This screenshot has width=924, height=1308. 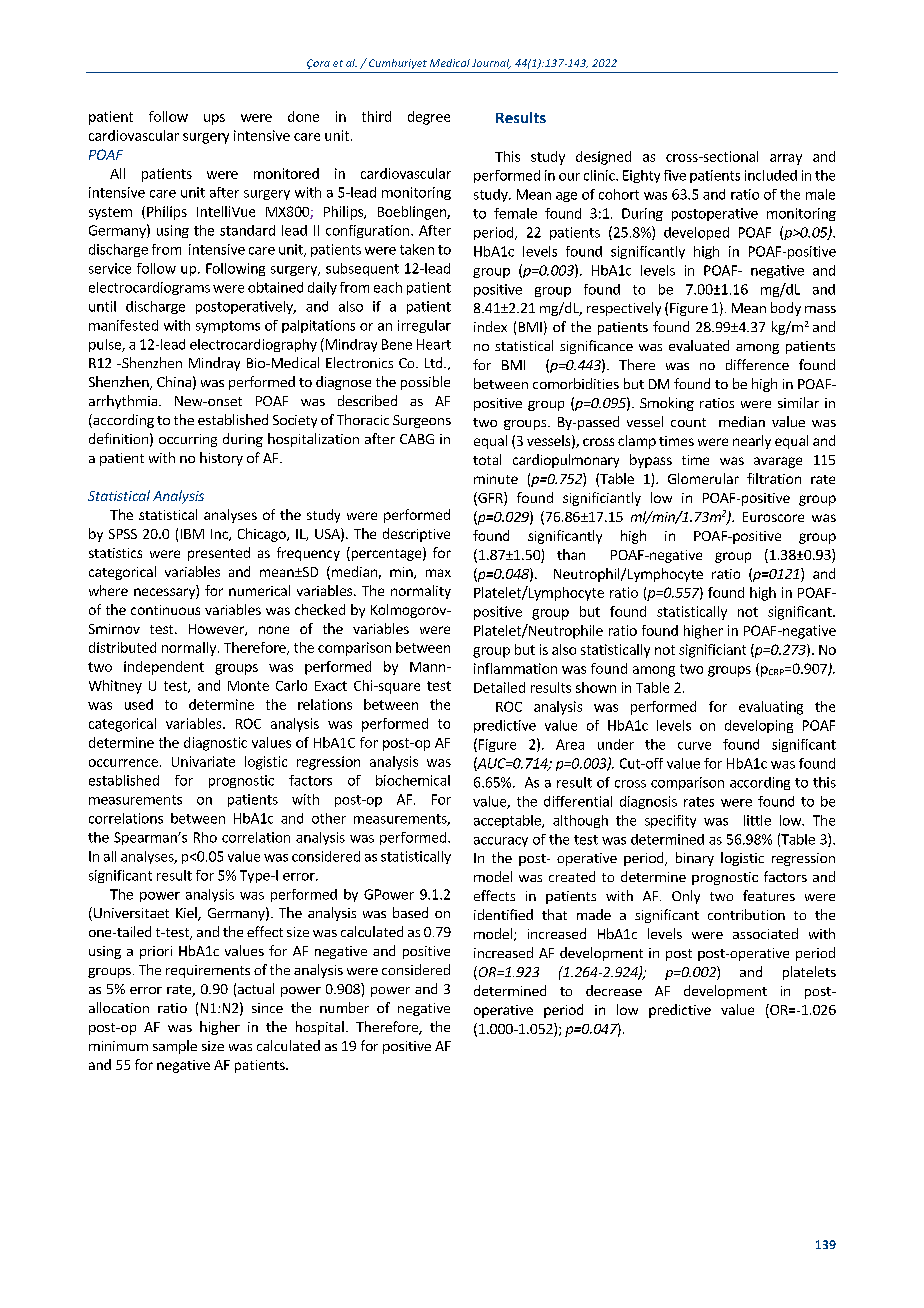 What do you see at coordinates (417, 249) in the screenshot?
I see `taken` at bounding box center [417, 249].
